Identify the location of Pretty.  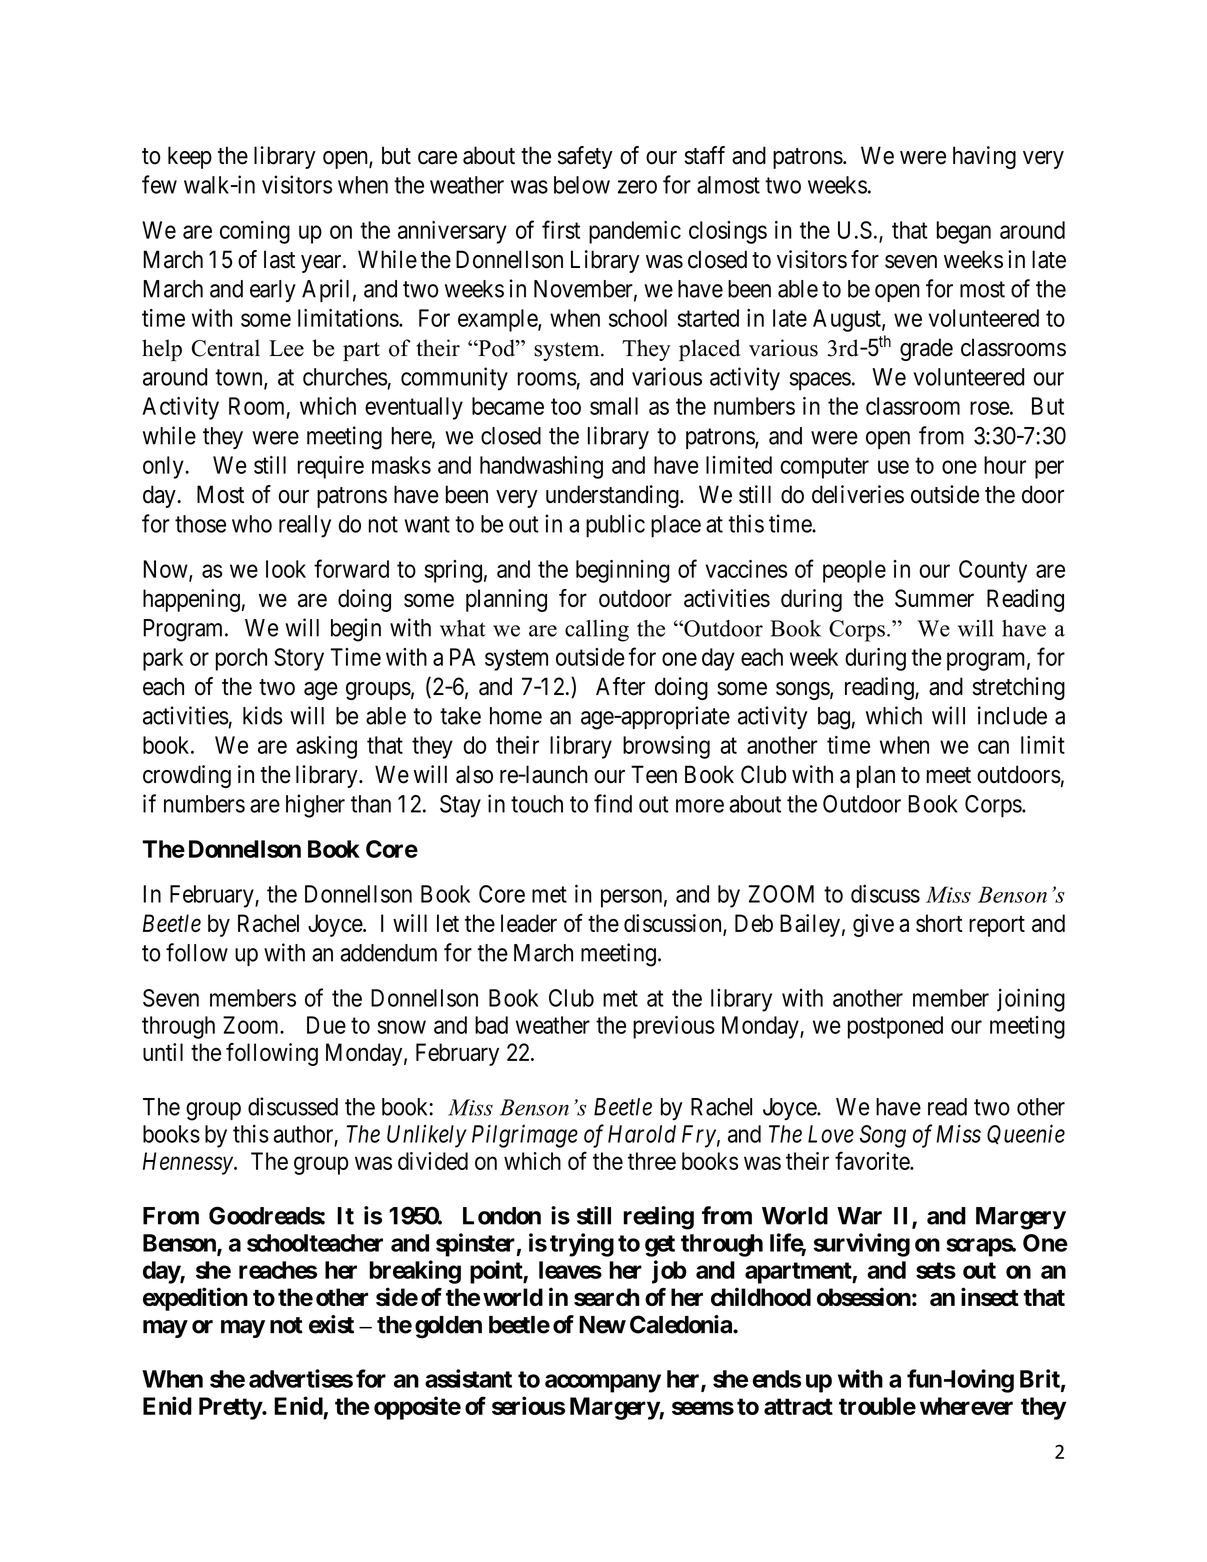
(231, 1408).
